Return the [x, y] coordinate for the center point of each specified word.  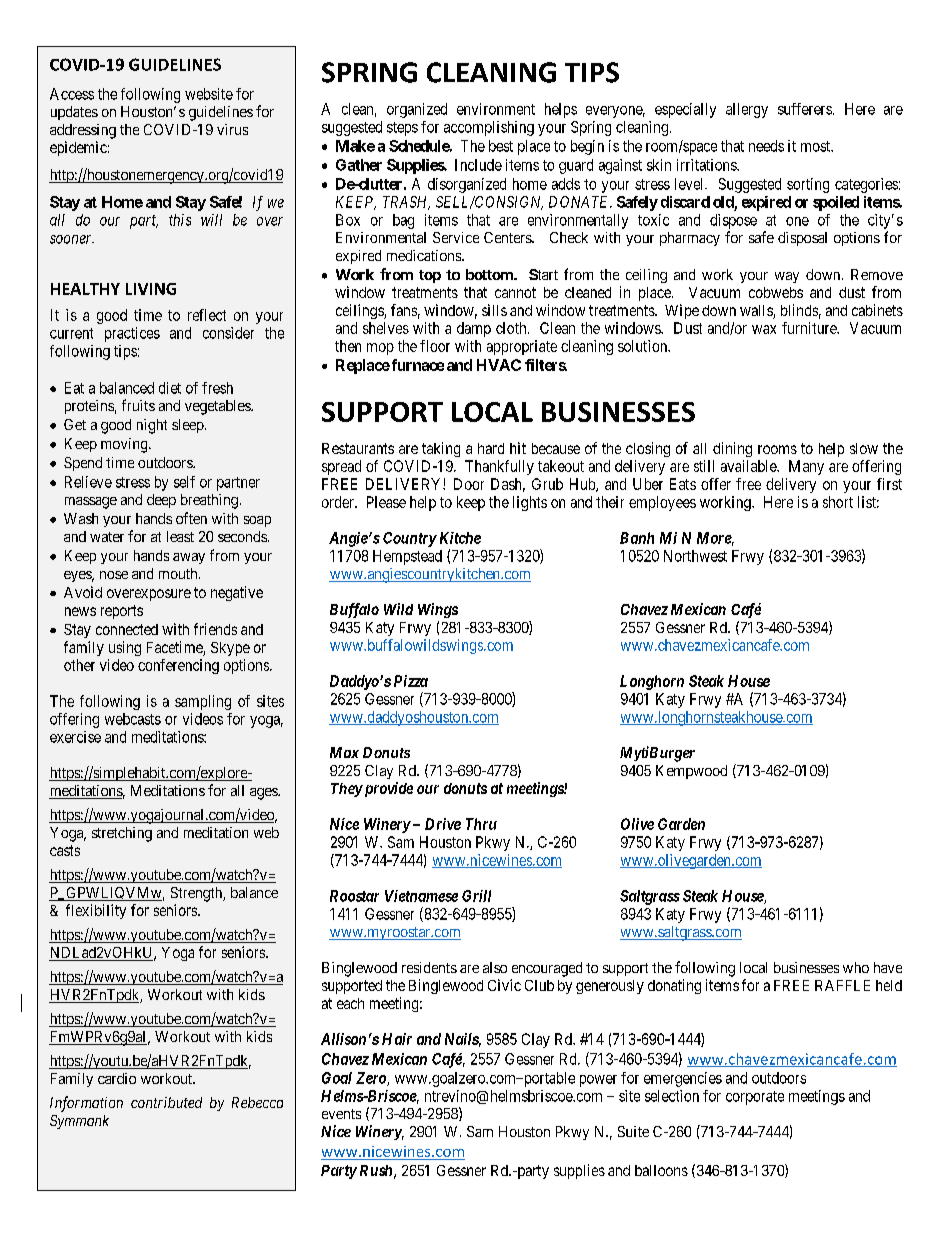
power [598, 1081]
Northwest [695, 556]
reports [122, 612]
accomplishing [489, 128]
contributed [166, 1102]
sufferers [805, 109]
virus [232, 129]
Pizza [411, 681]
